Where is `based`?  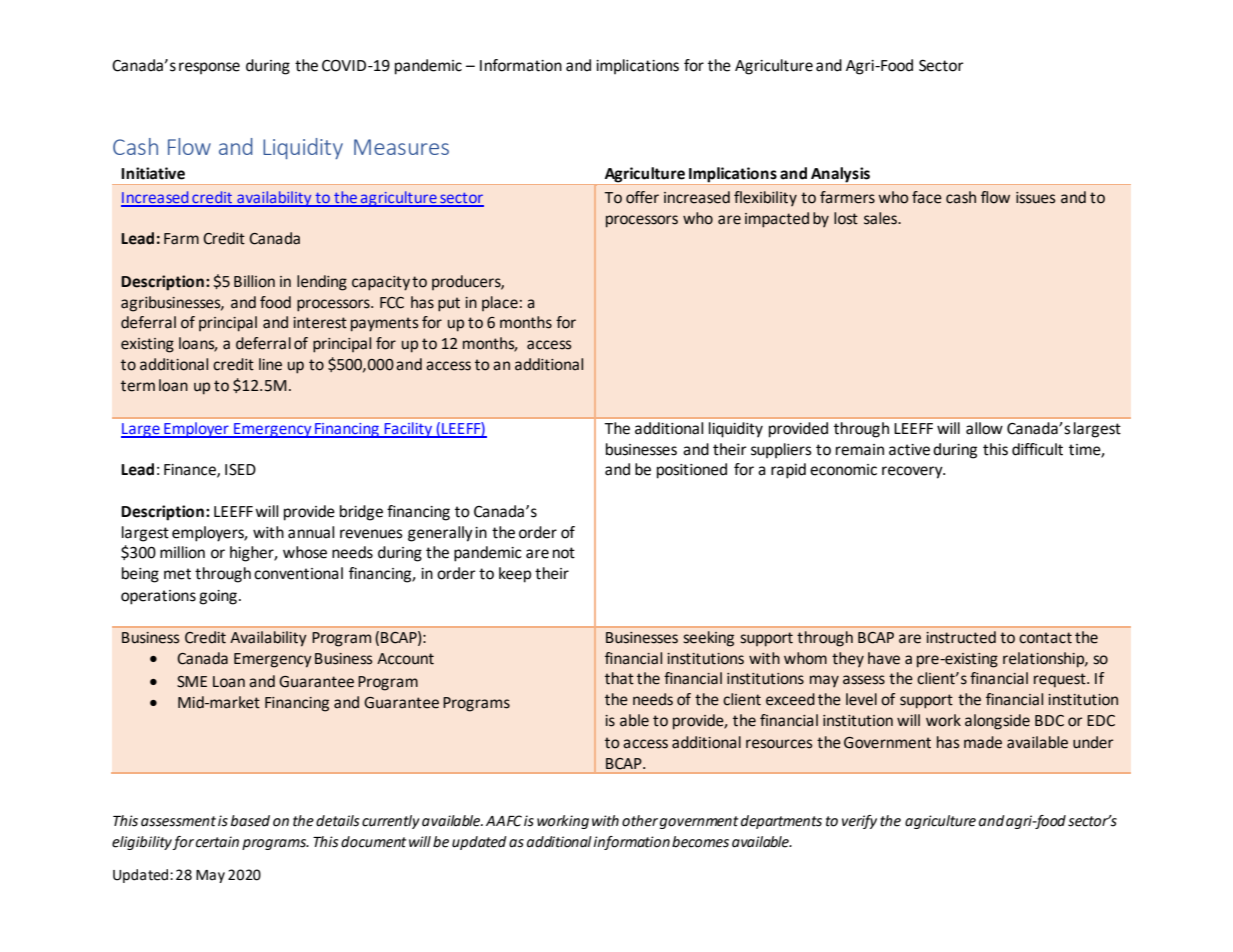 based is located at coordinates (250, 821).
